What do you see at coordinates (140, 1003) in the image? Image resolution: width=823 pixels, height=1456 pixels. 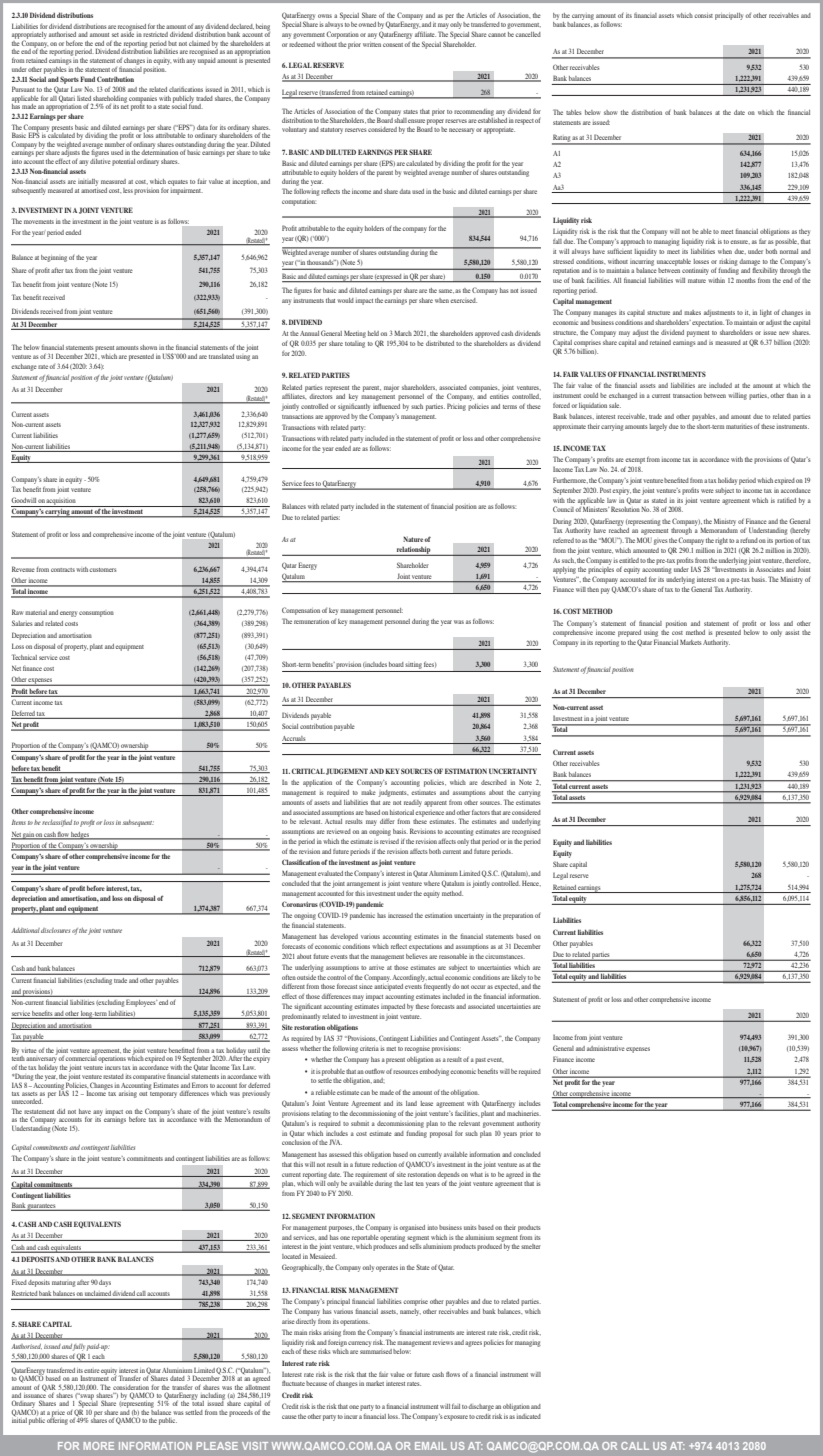 I see `Employees` at bounding box center [140, 1003].
